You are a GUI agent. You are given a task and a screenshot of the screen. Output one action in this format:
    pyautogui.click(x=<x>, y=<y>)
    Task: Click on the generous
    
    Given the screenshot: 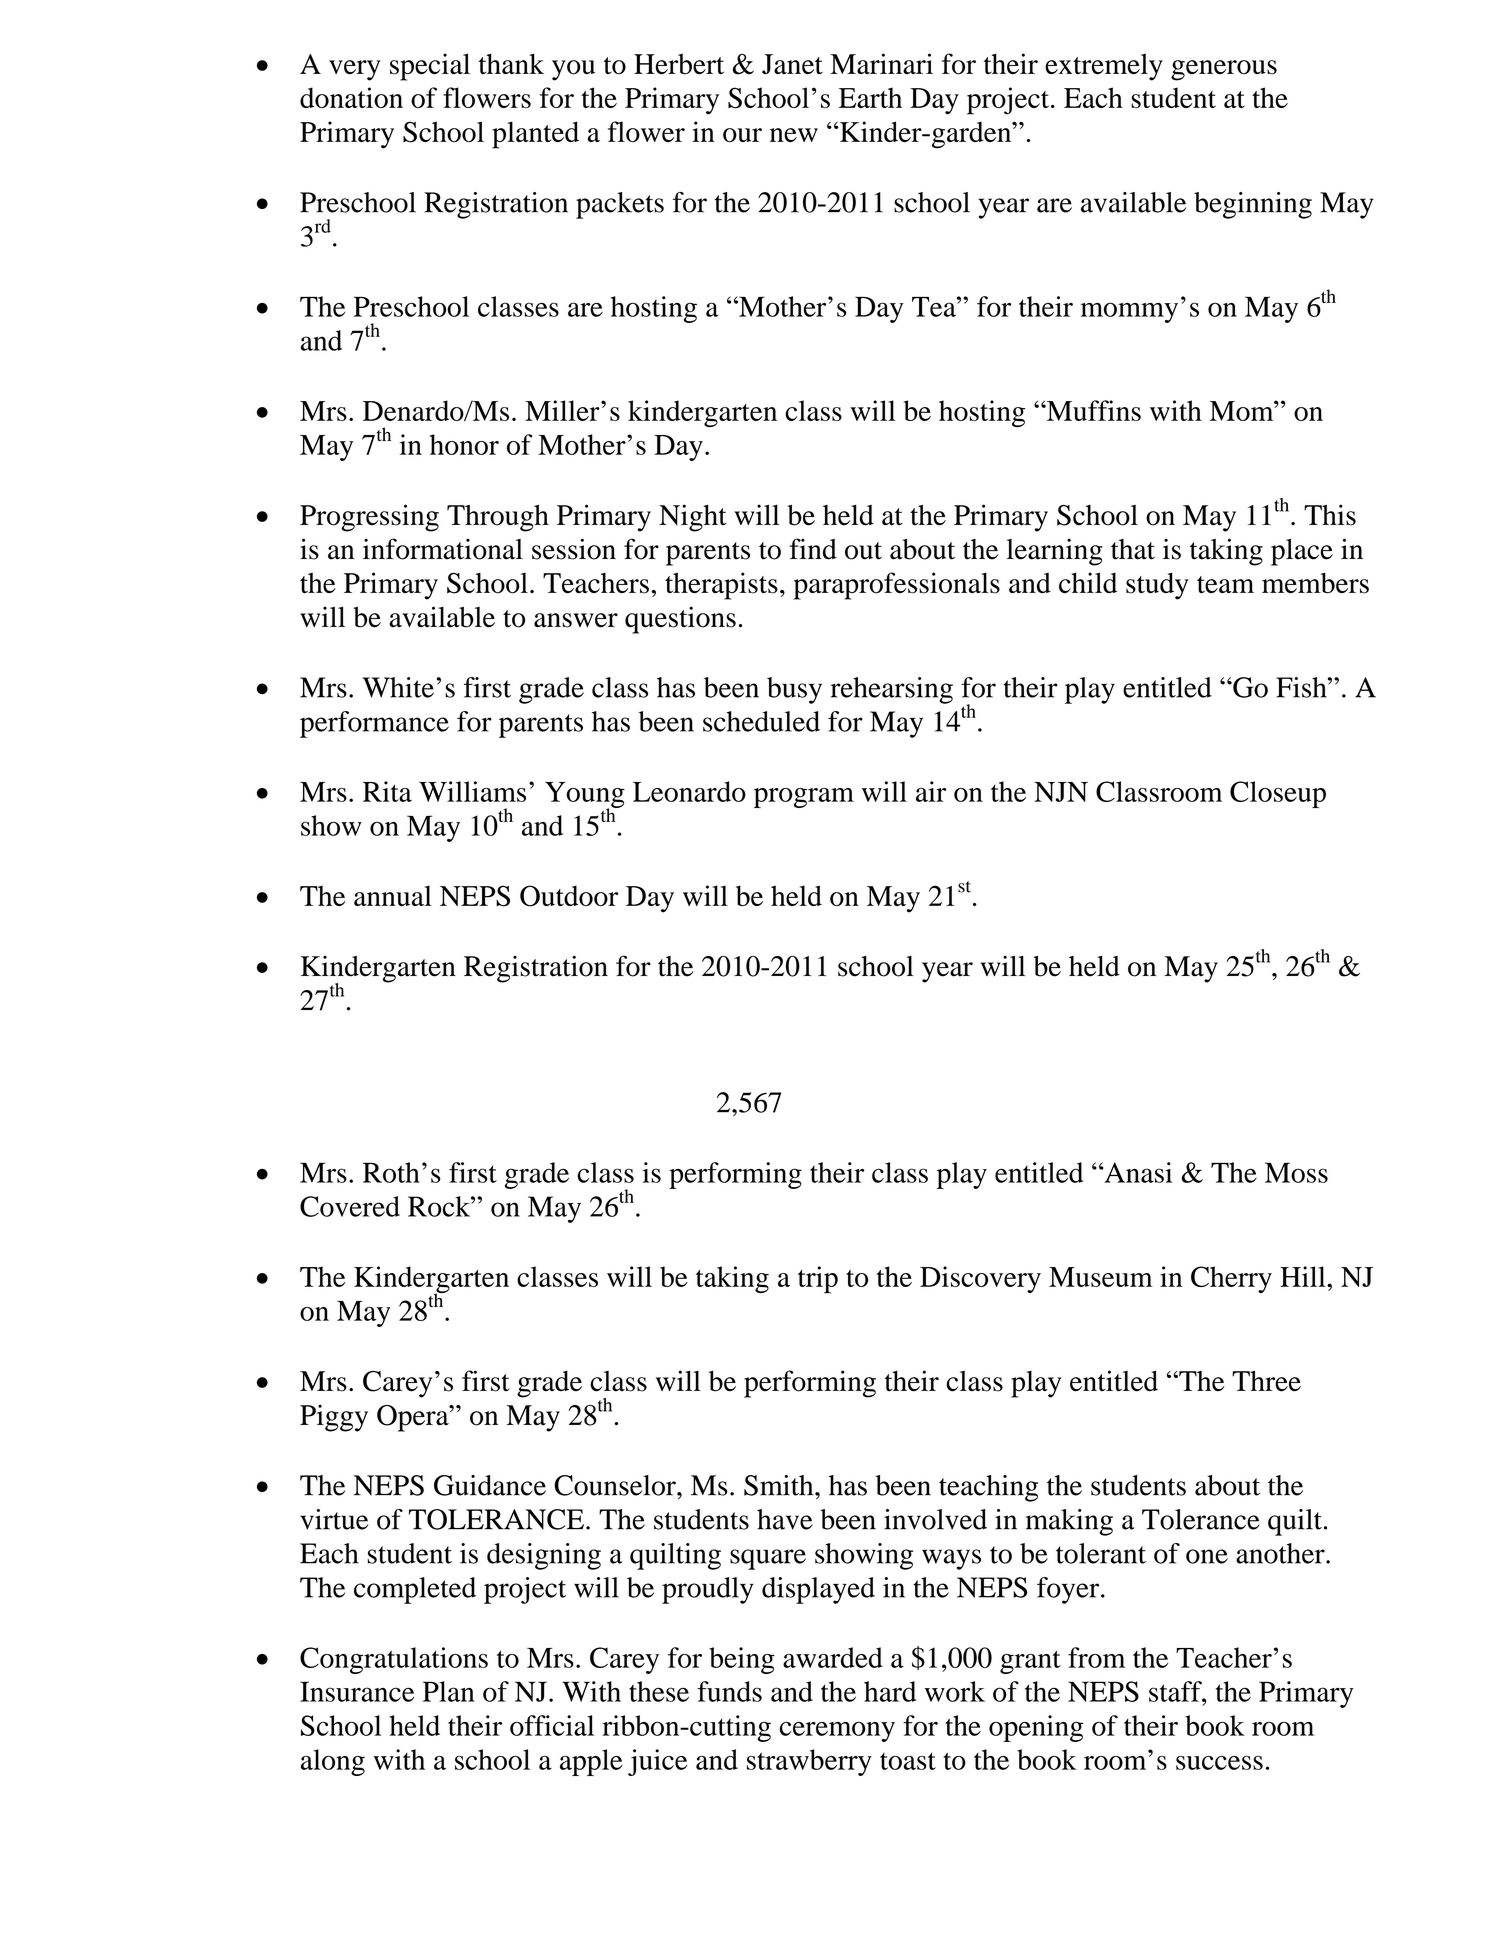 What is the action you would take?
    pyautogui.click(x=1224, y=70)
